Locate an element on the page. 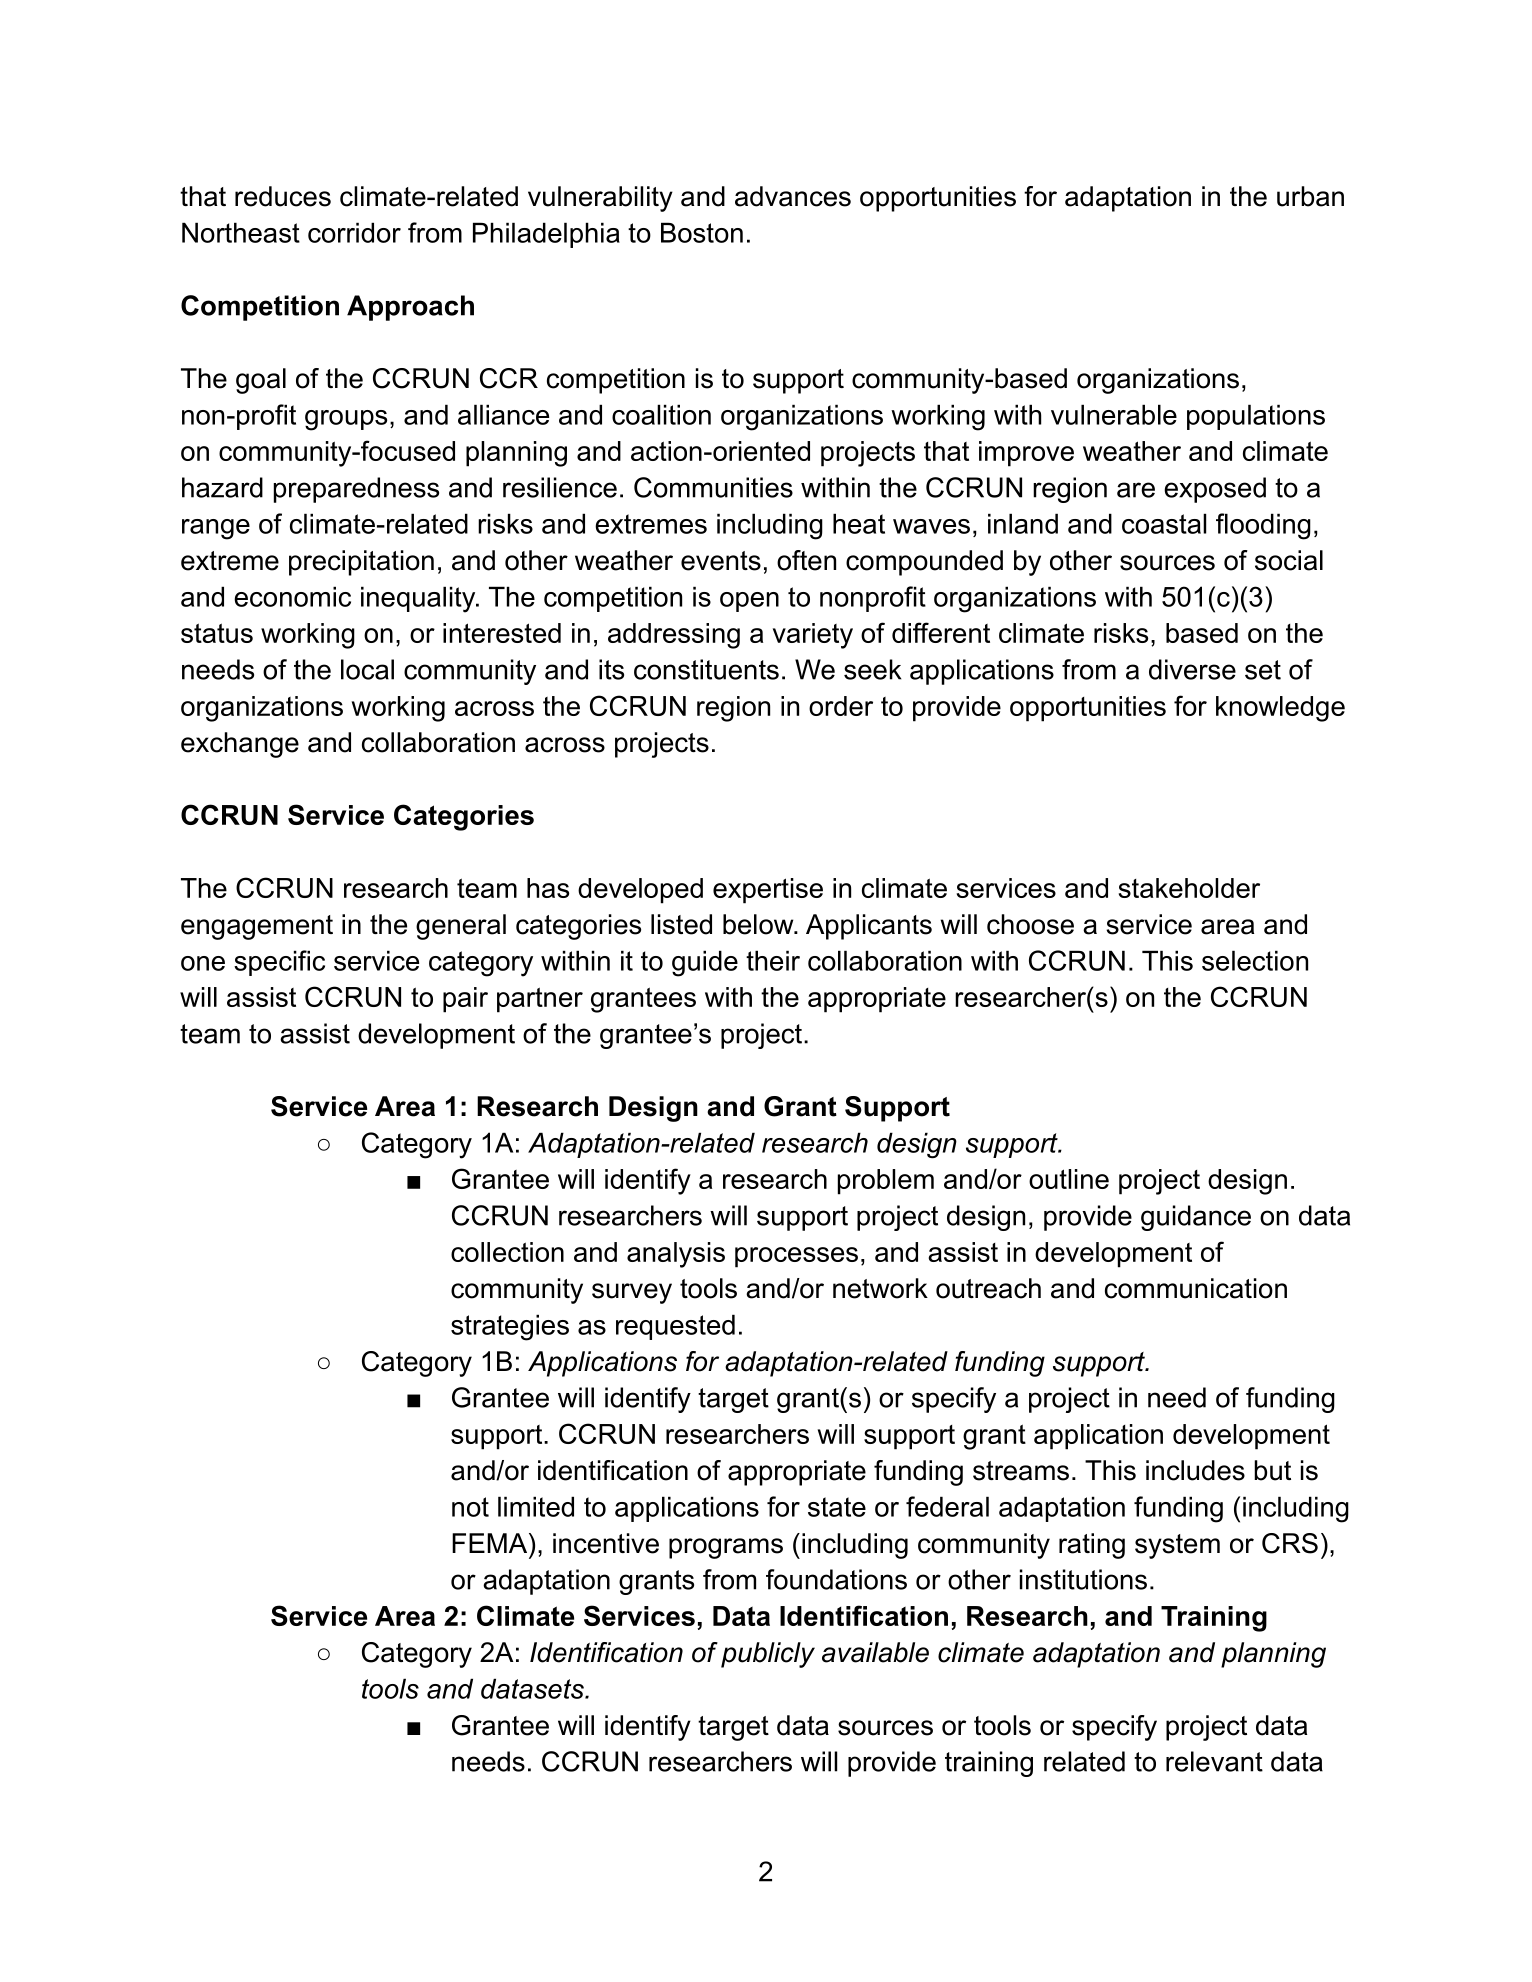 Image resolution: width=1532 pixels, height=1982 pixels. selection is located at coordinates (1255, 960).
